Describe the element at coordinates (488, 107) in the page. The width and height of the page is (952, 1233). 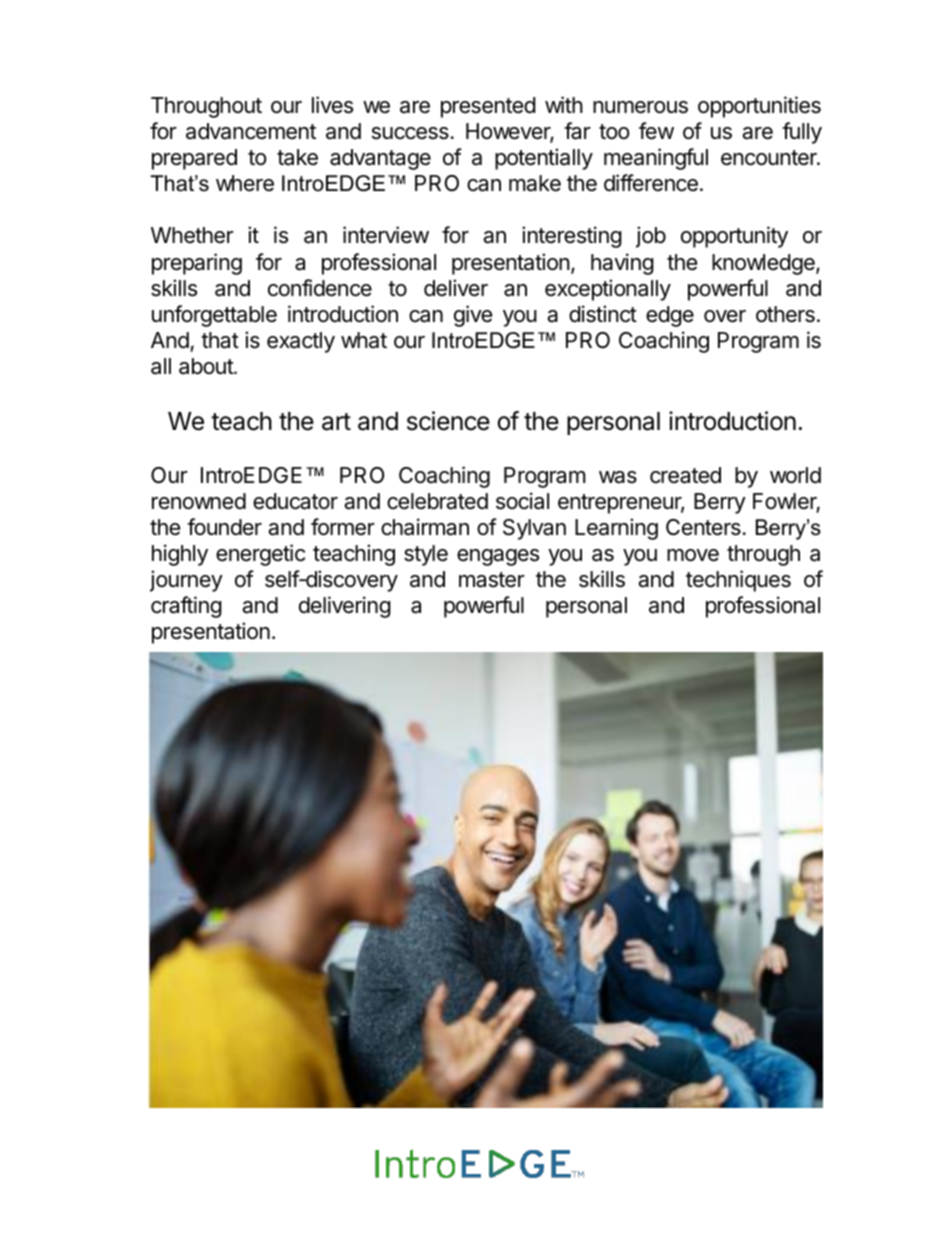
I see `presented` at that location.
